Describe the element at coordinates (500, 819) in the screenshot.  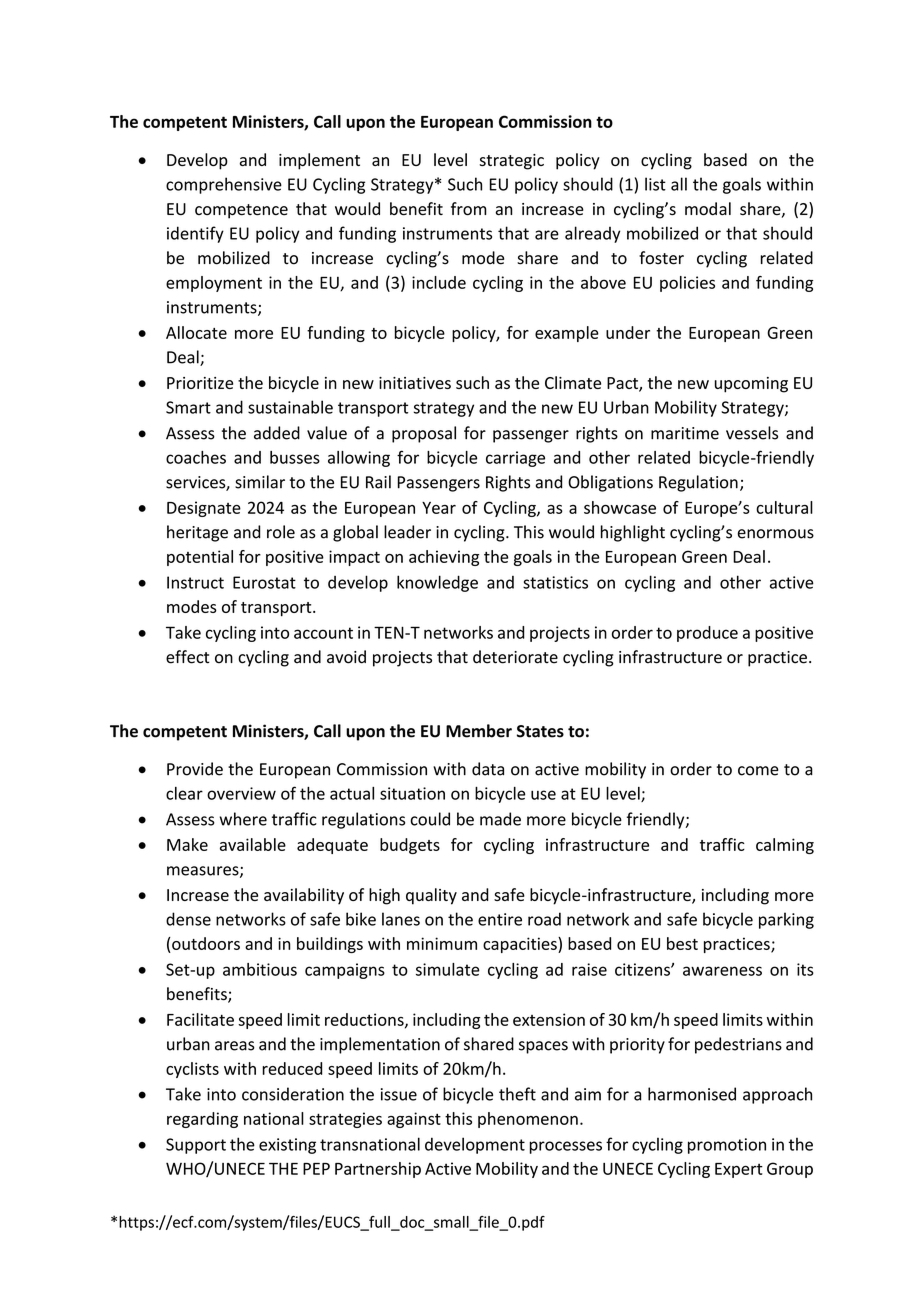
I see `made` at that location.
